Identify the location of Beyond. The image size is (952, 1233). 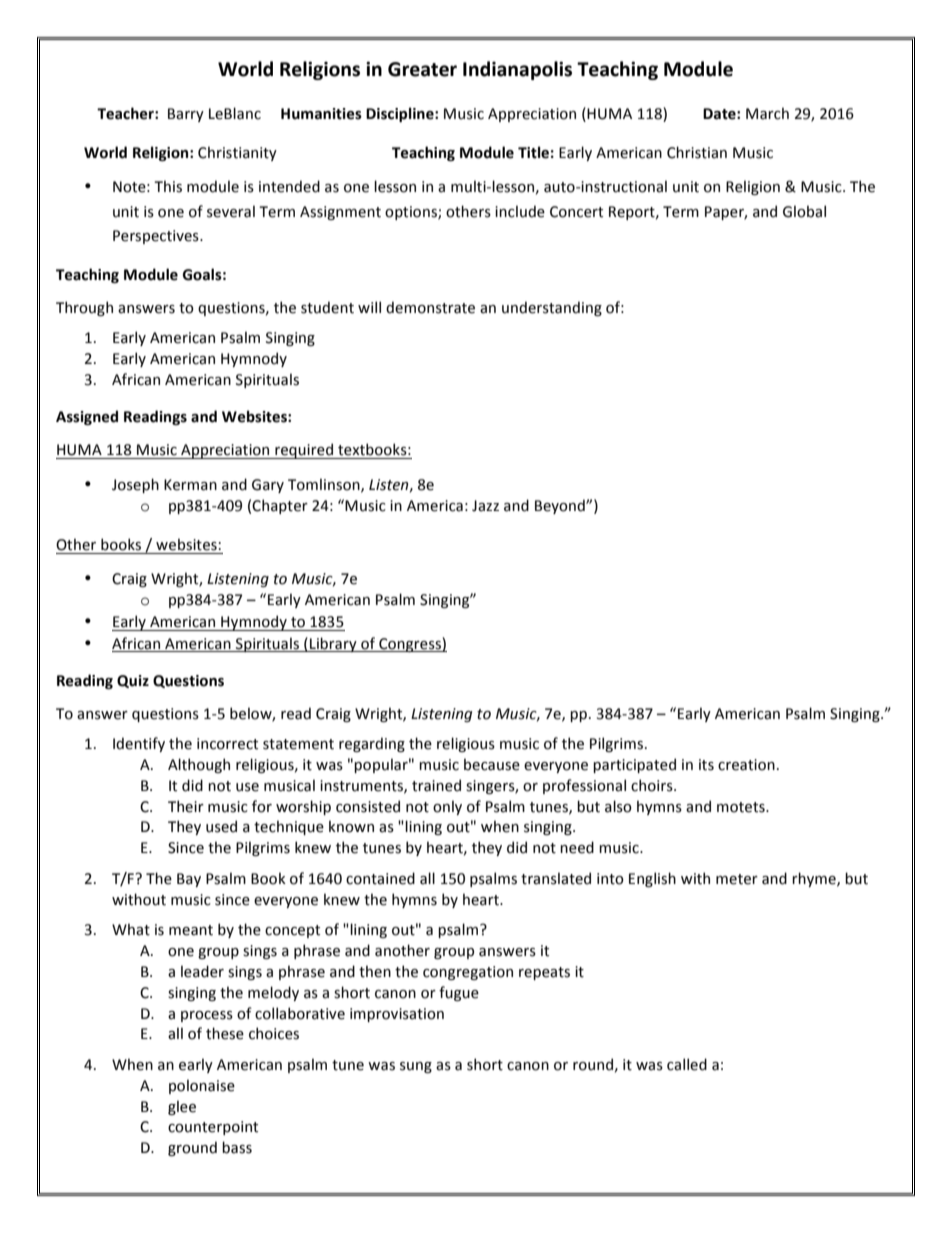
(561, 506).
